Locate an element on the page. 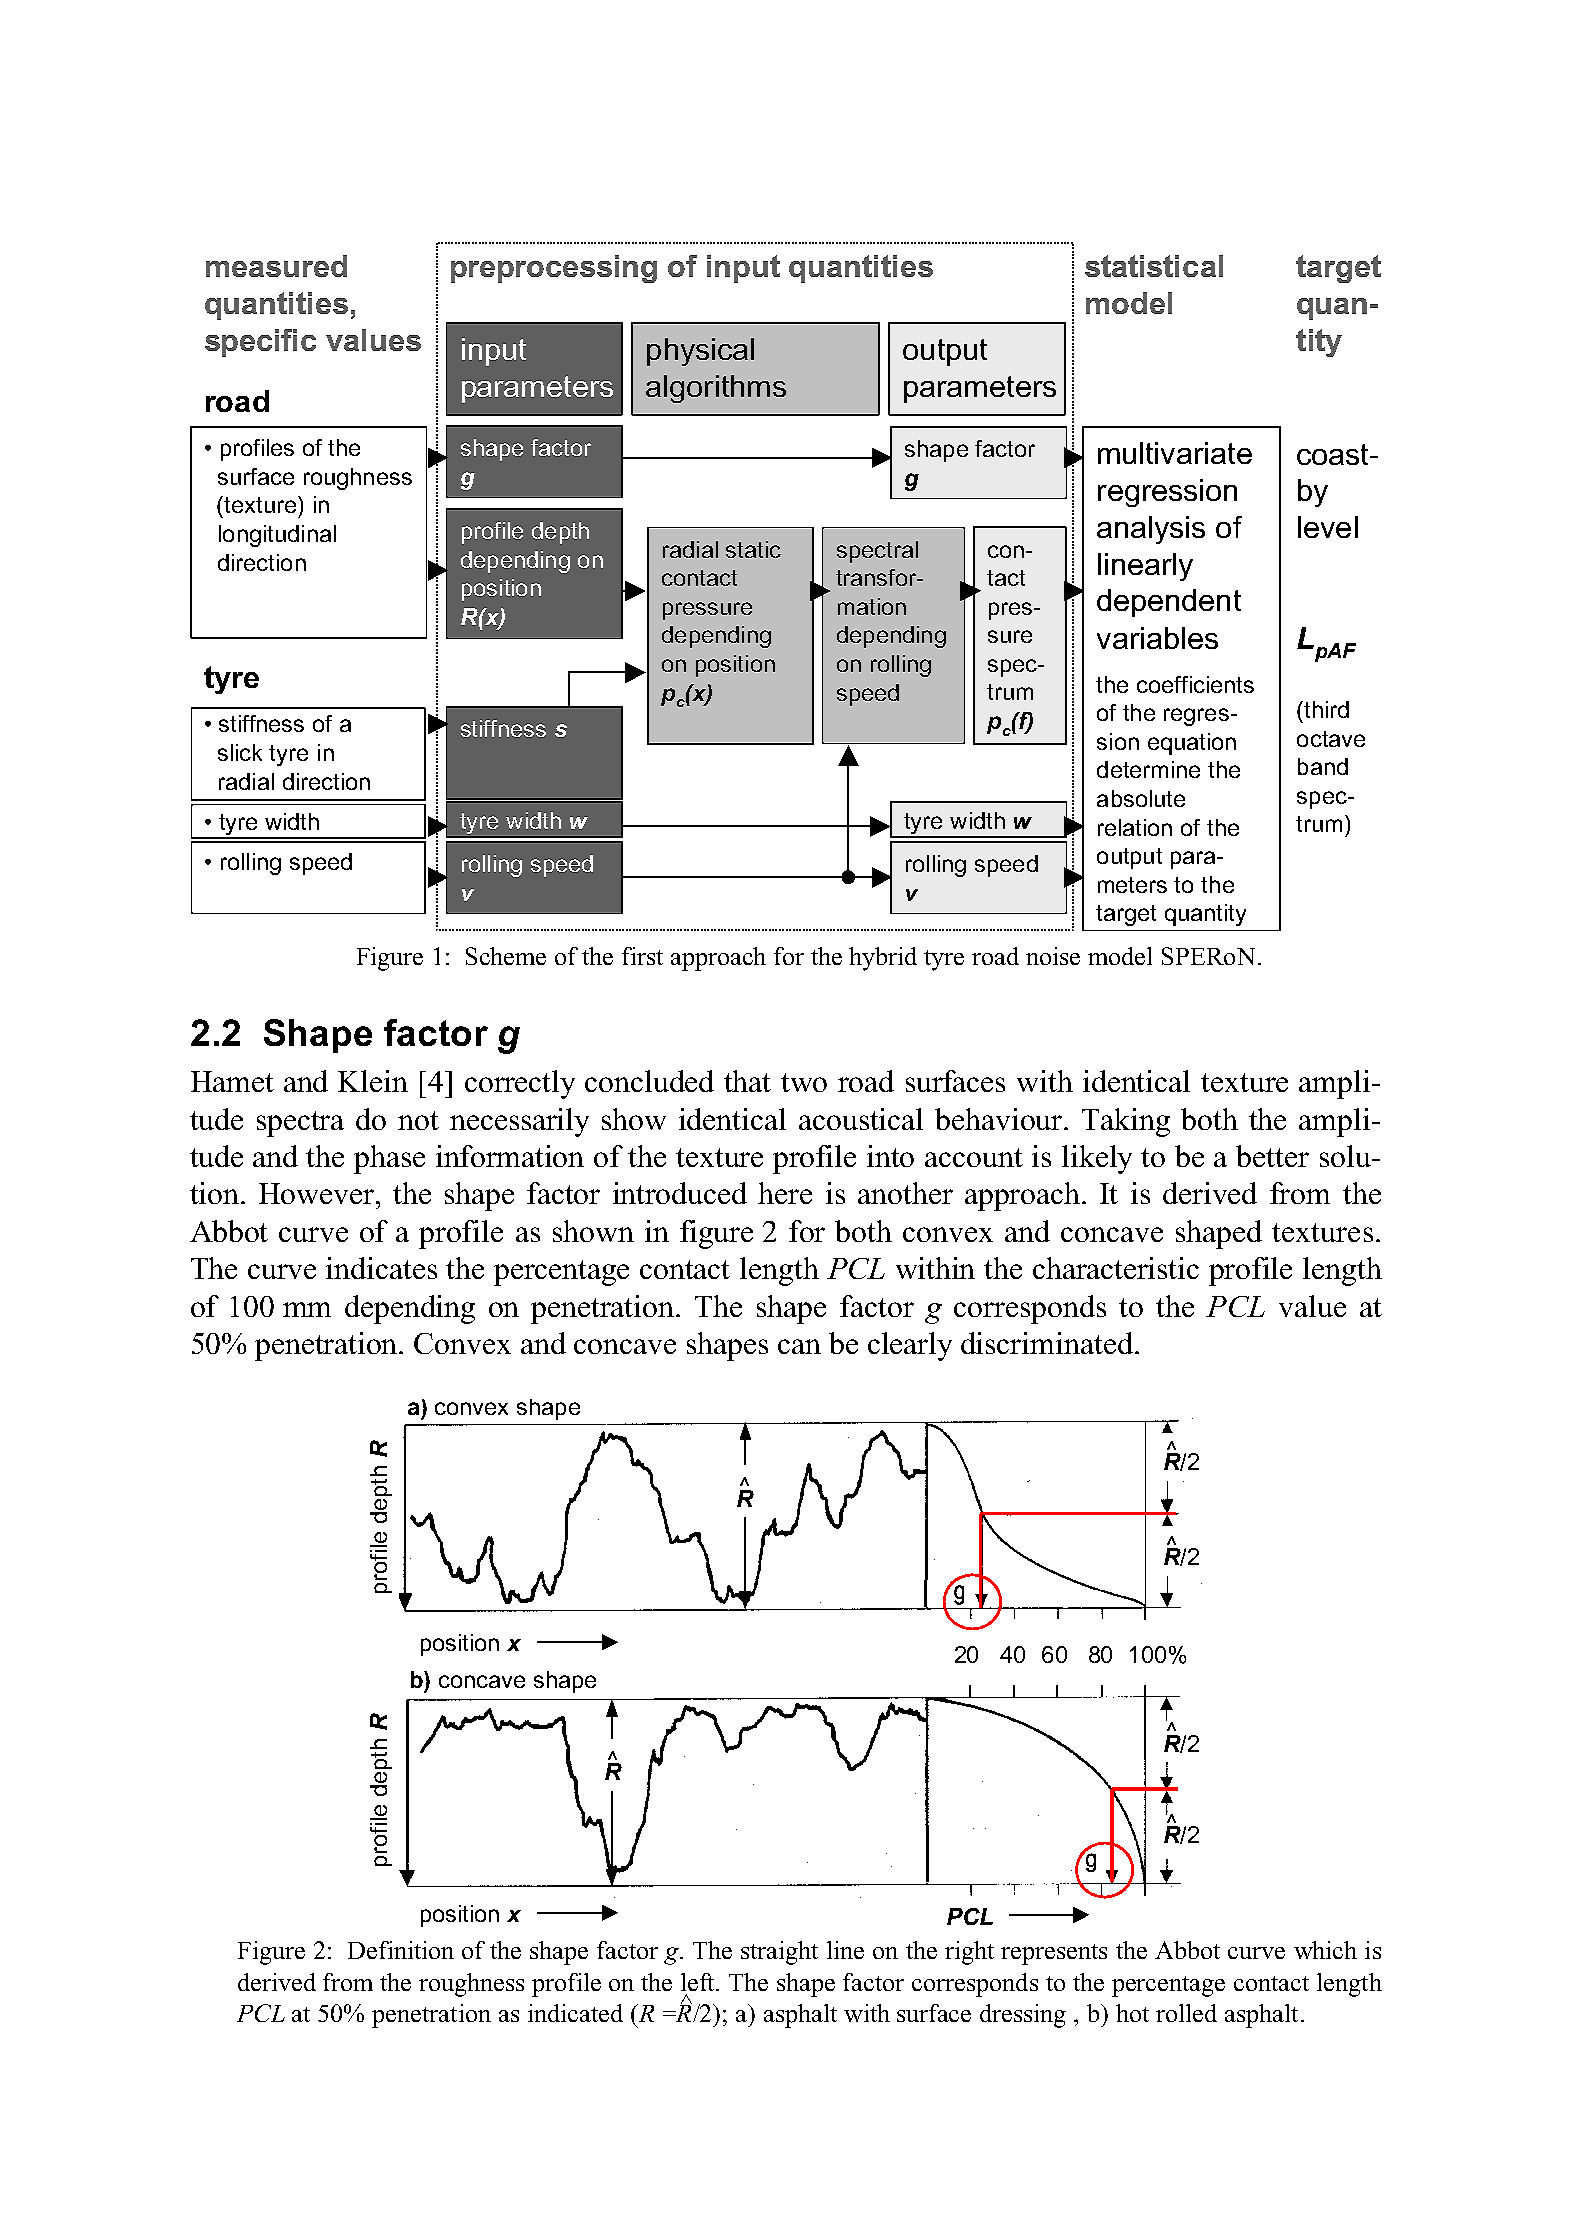  statistical is located at coordinates (1154, 266).
